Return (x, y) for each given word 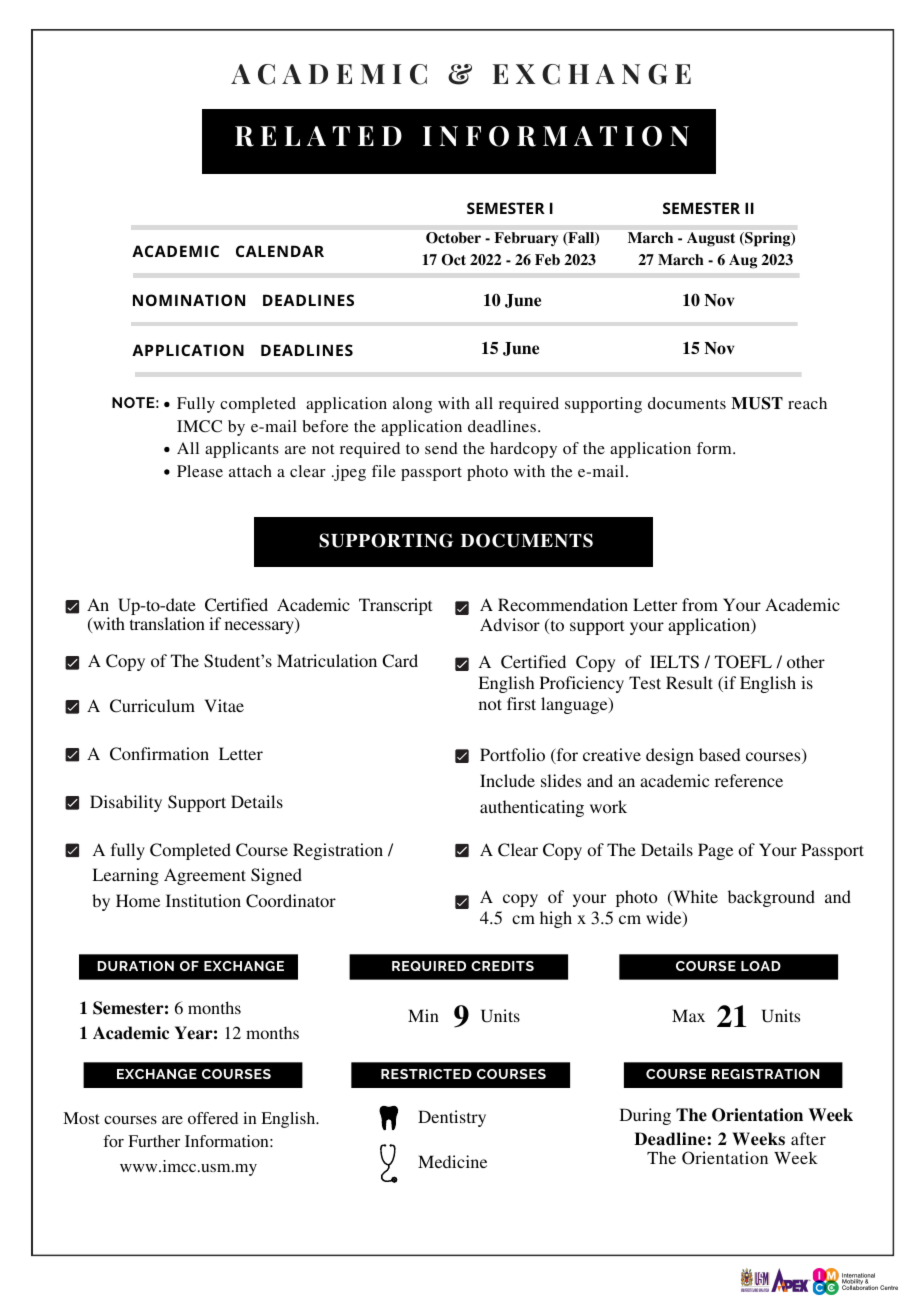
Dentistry (452, 1118)
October (453, 237)
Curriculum (152, 706)
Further (154, 1141)
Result (689, 682)
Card (400, 661)
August (711, 239)
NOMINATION (189, 300)
